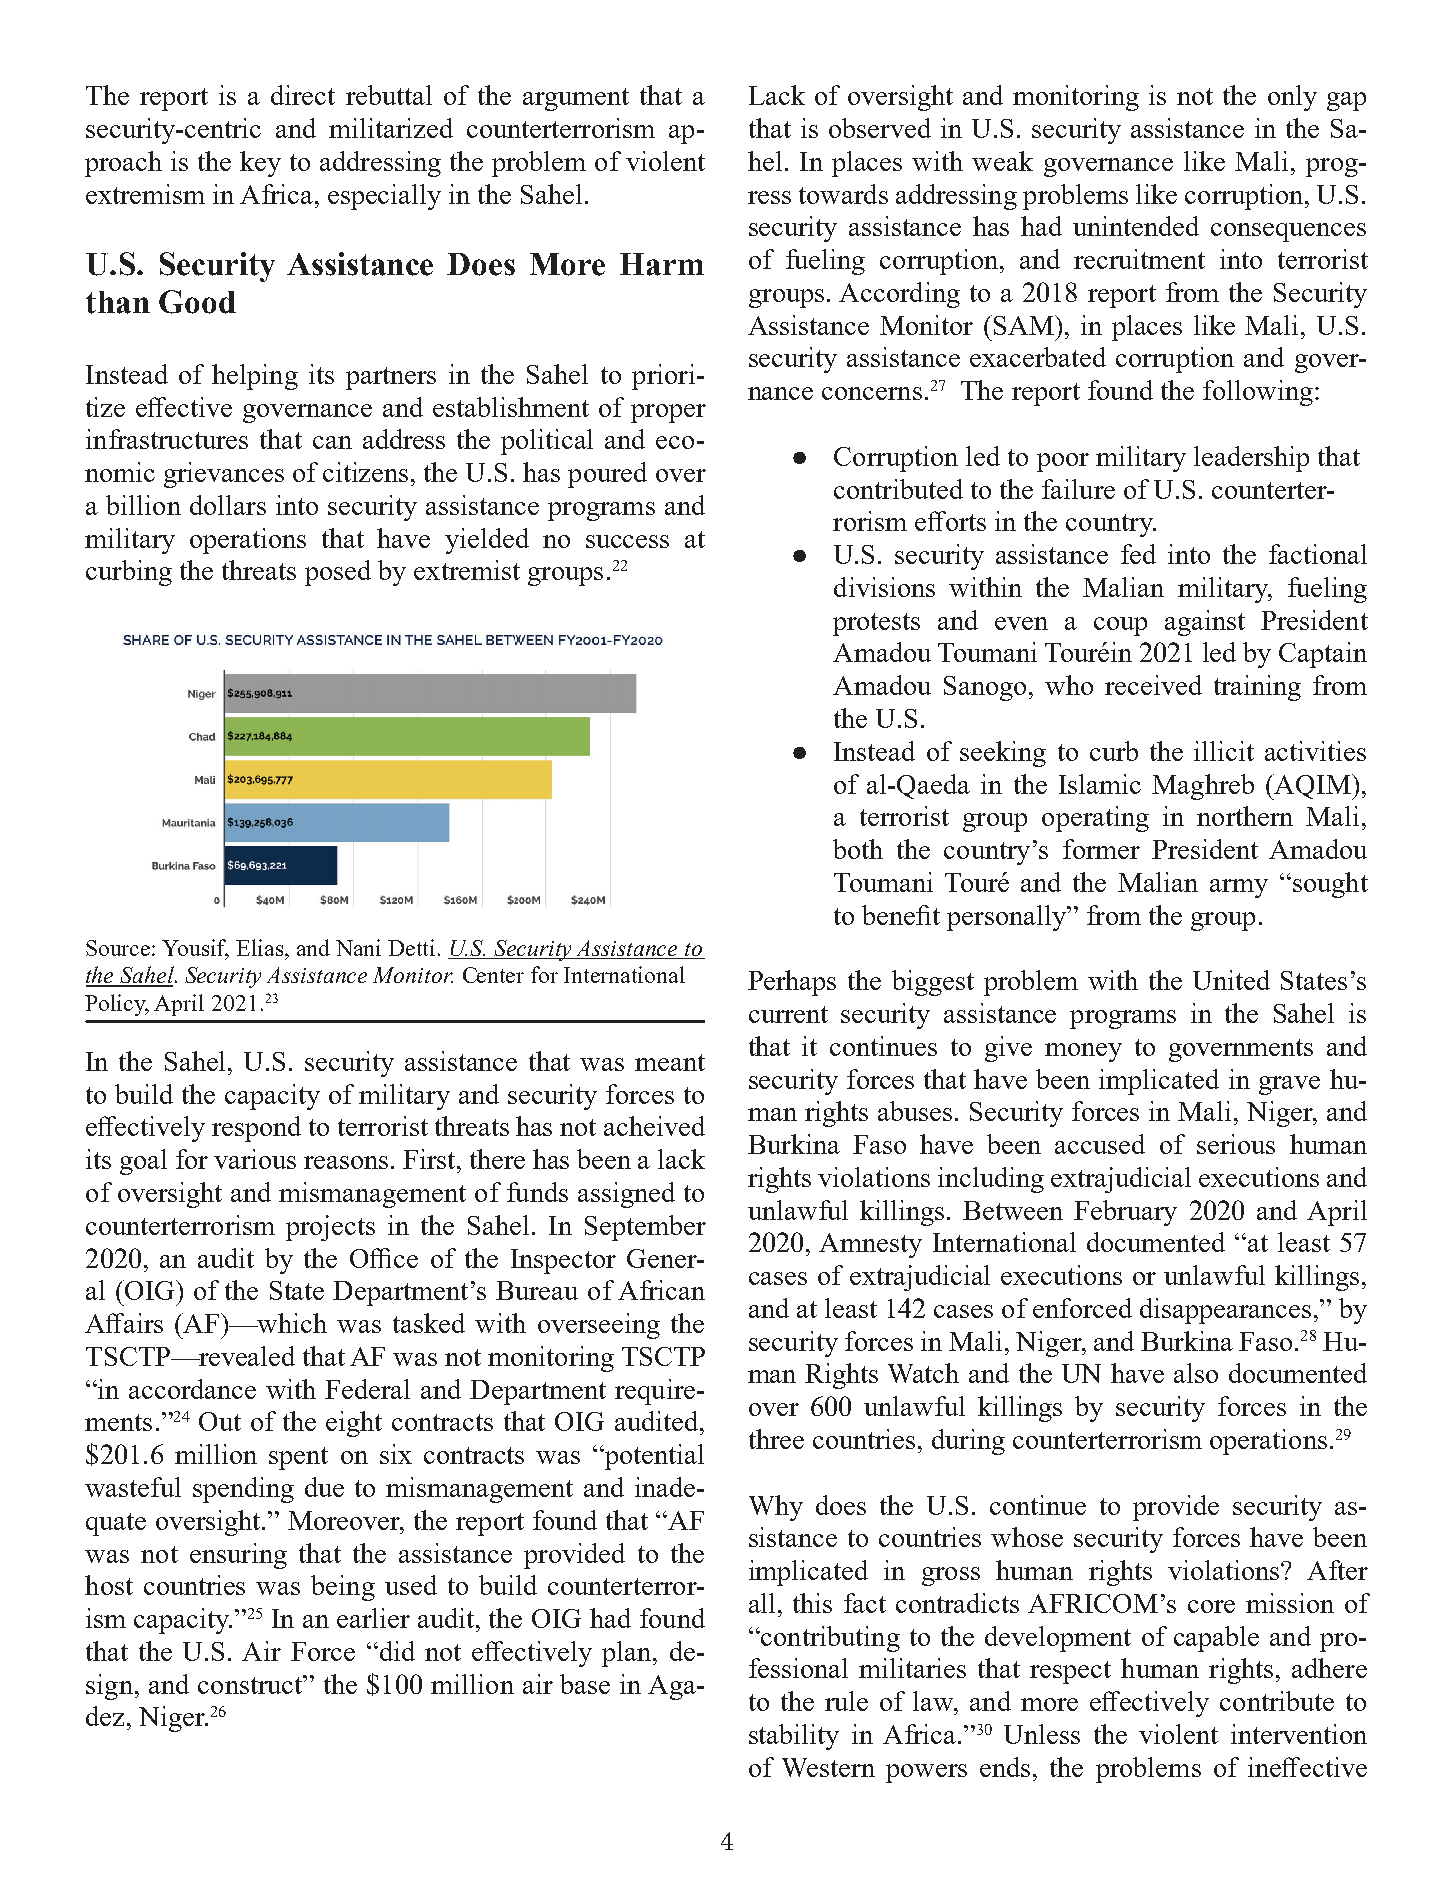 This screenshot has height=1881, width=1453. What do you see at coordinates (1292, 98) in the screenshot?
I see `only` at bounding box center [1292, 98].
